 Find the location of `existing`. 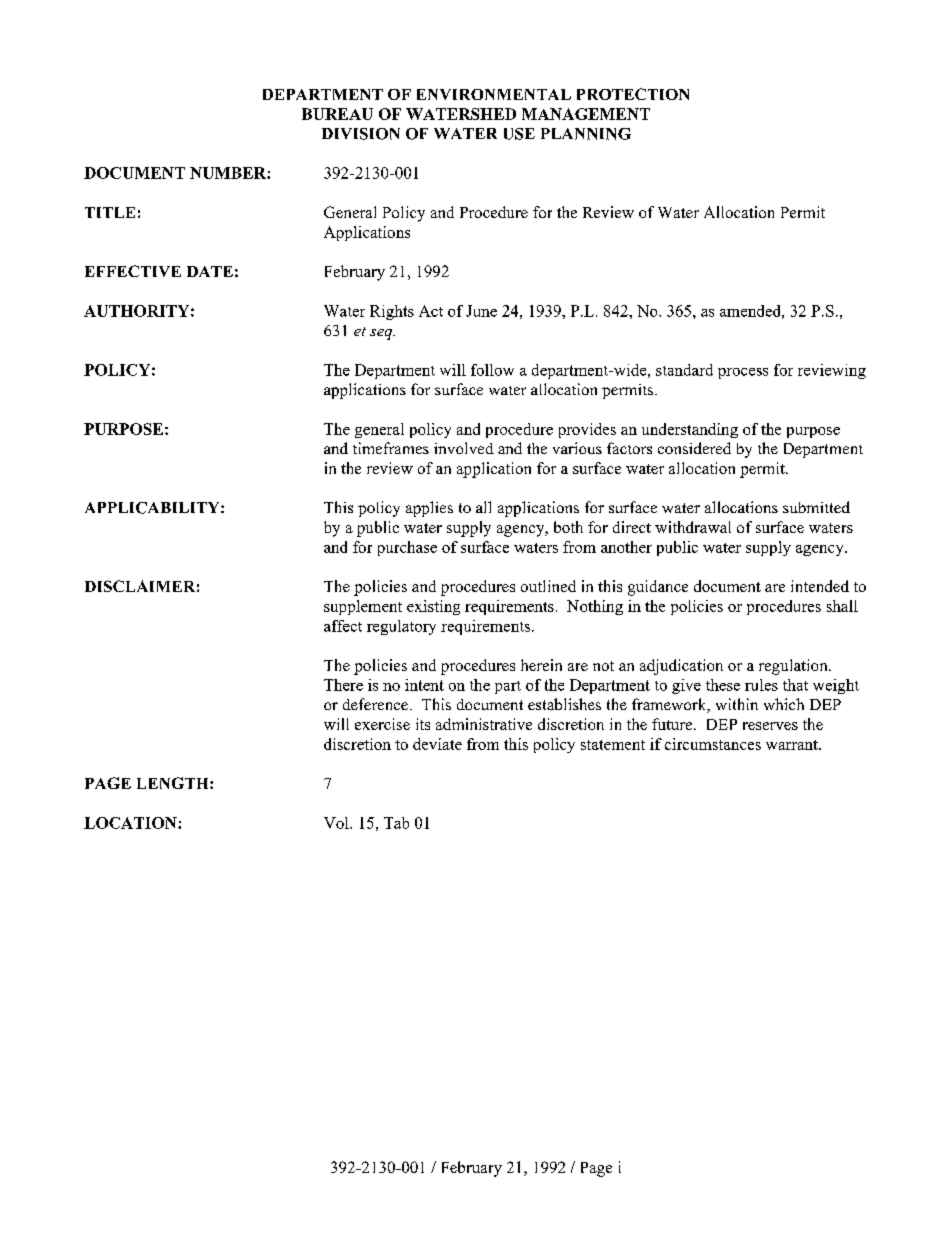

existing is located at coordinates (433, 607).
